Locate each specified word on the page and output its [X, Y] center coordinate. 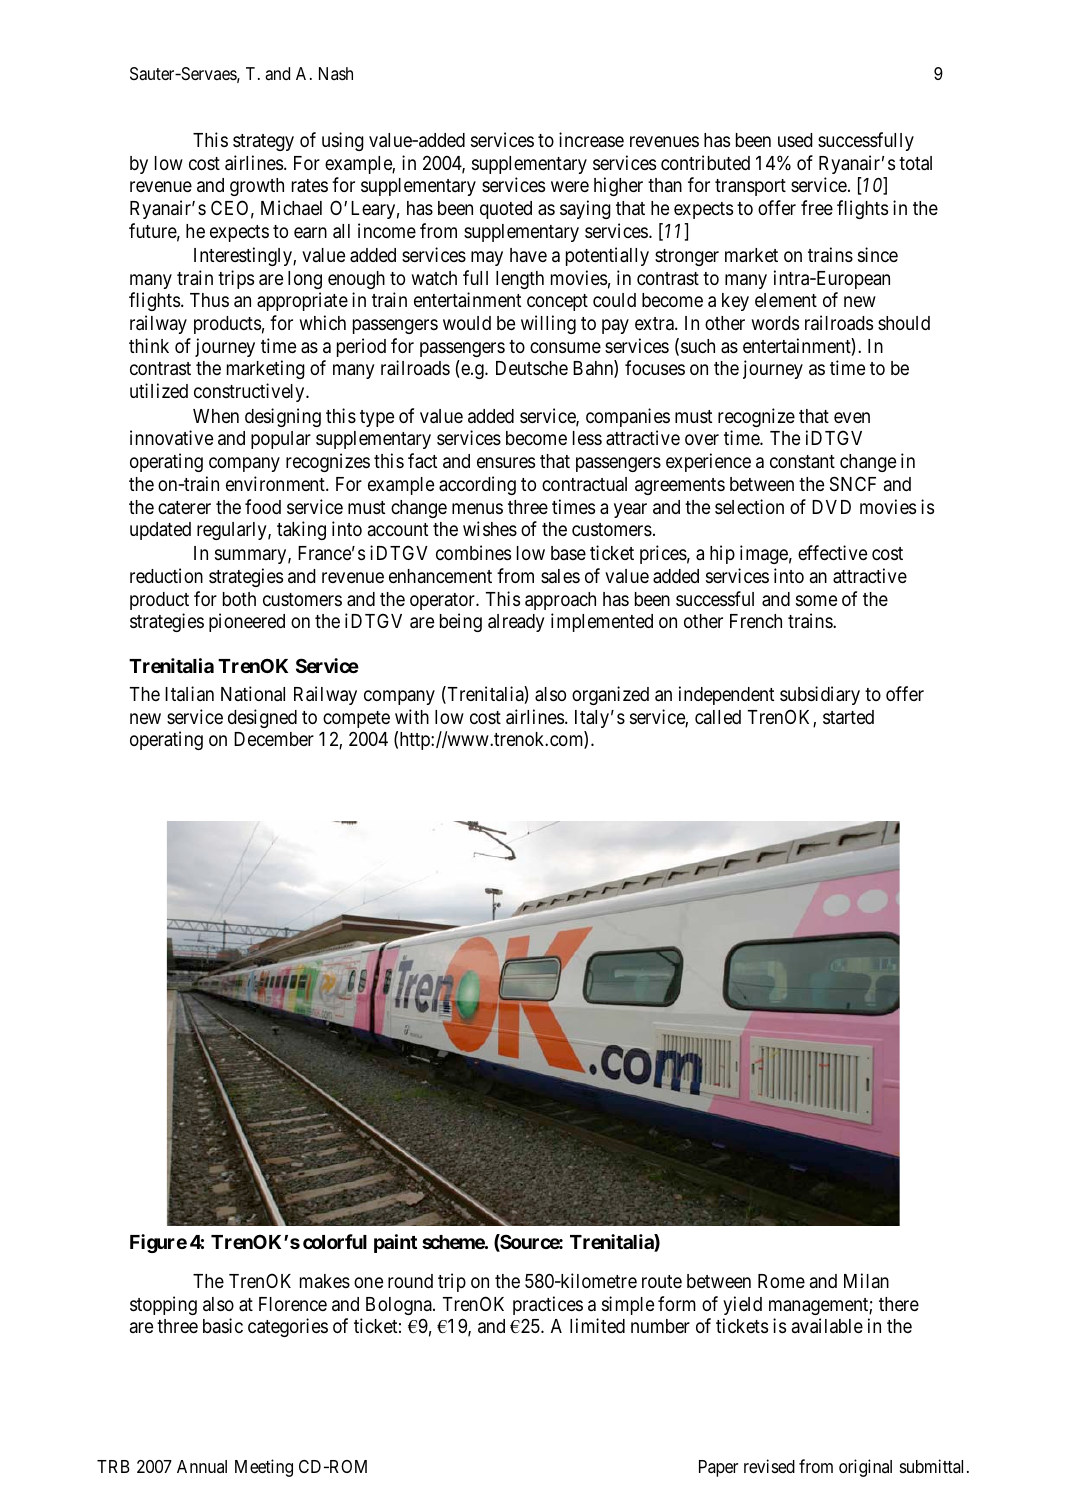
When [216, 416]
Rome [781, 1281]
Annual [202, 1466]
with [412, 716]
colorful [335, 1241]
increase [591, 139]
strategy [263, 142]
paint [395, 1243]
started [848, 717]
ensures [506, 462]
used [795, 140]
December [274, 739]
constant [802, 461]
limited [597, 1325]
